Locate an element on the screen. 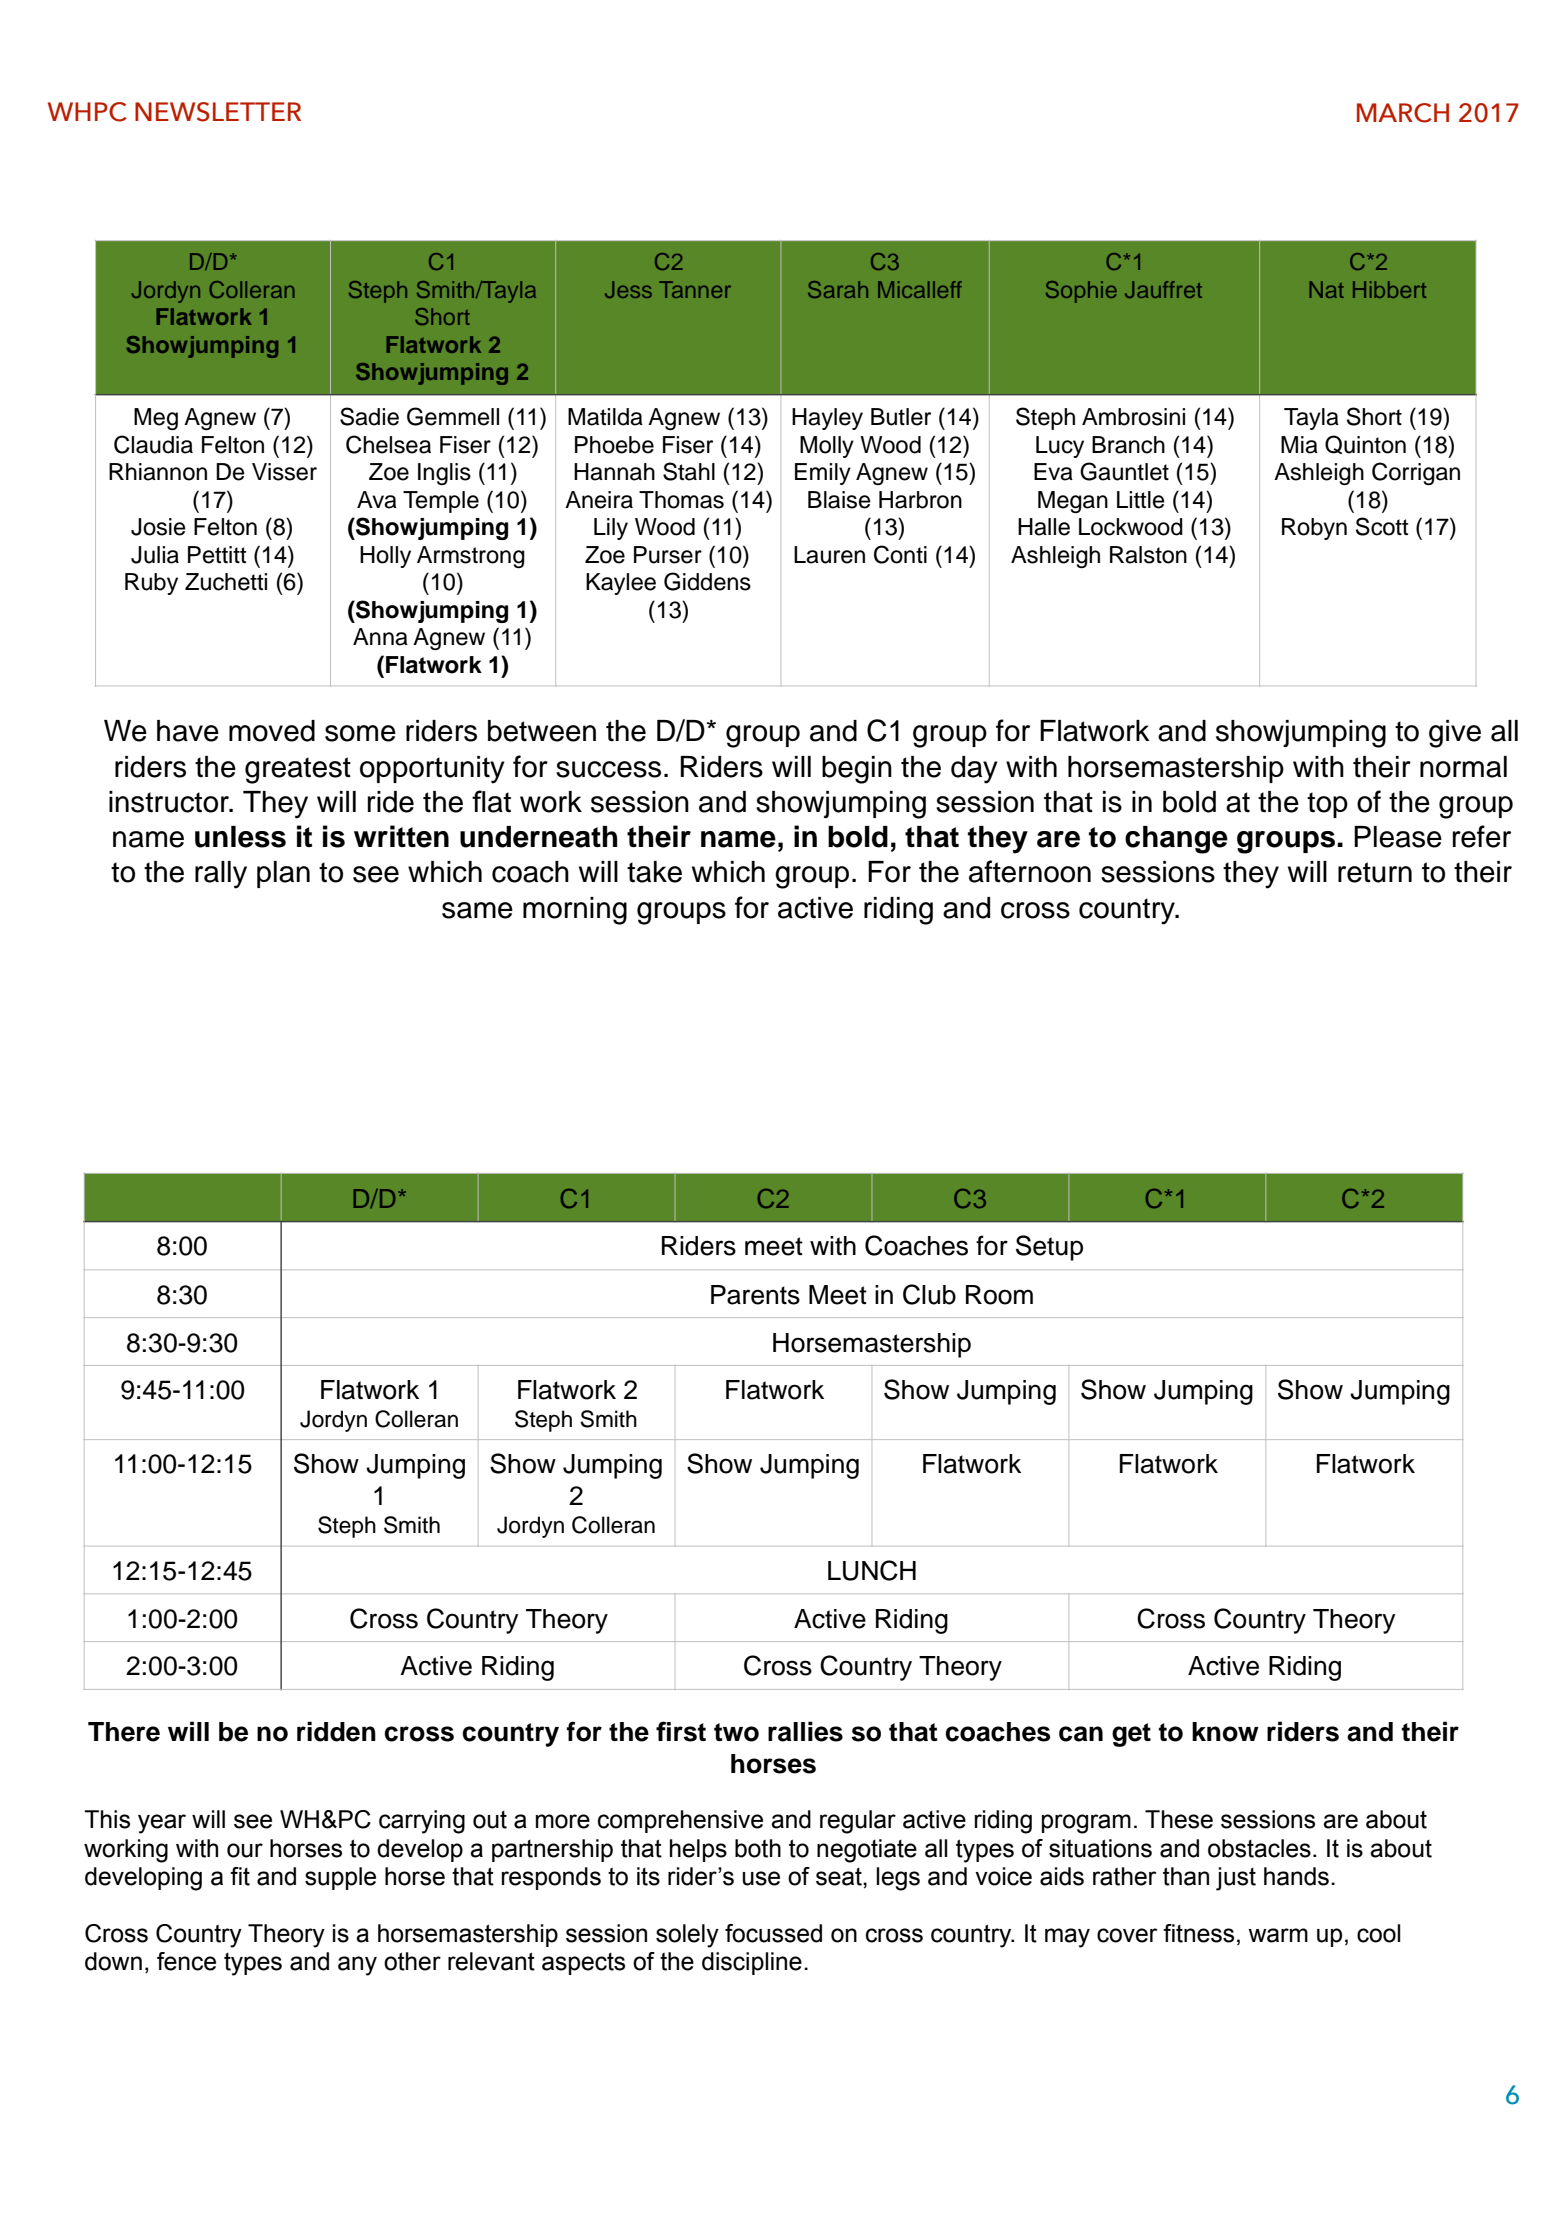  LUNCH is located at coordinates (872, 1570).
